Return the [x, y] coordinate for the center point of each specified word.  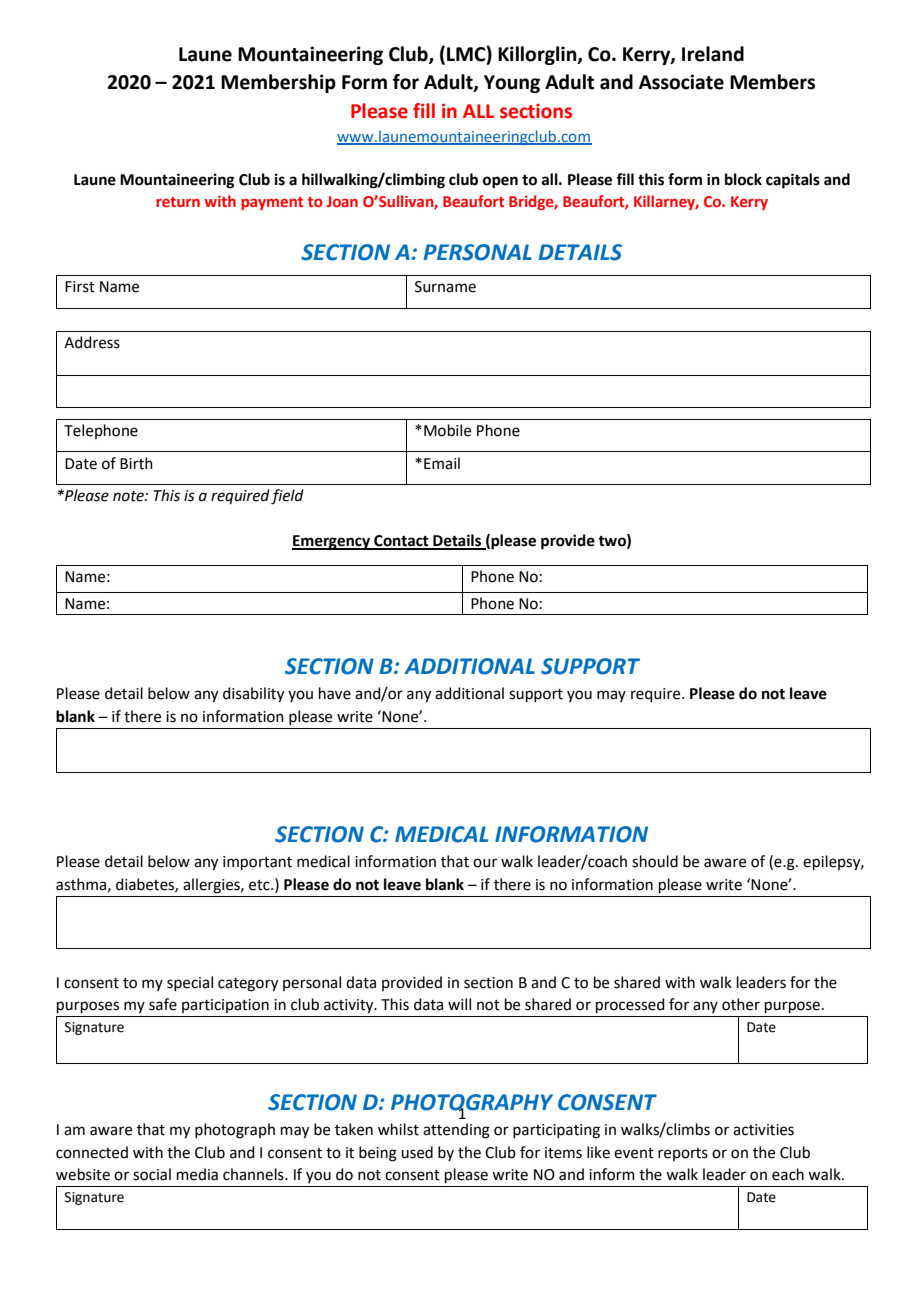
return [178, 202]
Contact [401, 542]
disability [253, 695]
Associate [681, 82]
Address [92, 342]
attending [456, 1131]
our [485, 863]
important [257, 863]
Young [512, 84]
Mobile [447, 430]
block [743, 179]
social [152, 1174]
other [741, 1004]
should [655, 861]
